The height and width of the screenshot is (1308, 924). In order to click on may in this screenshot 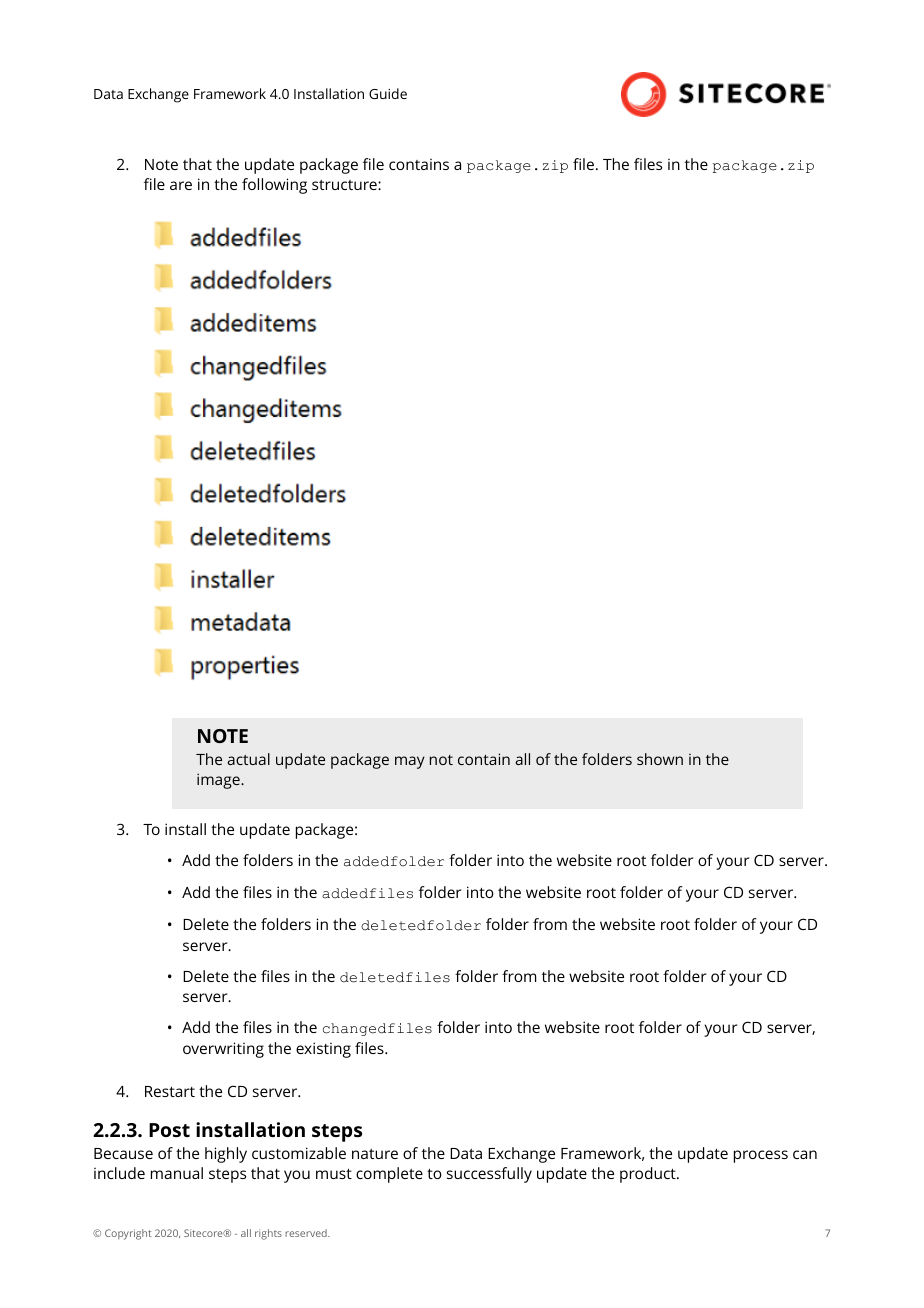, I will do `click(410, 762)`.
